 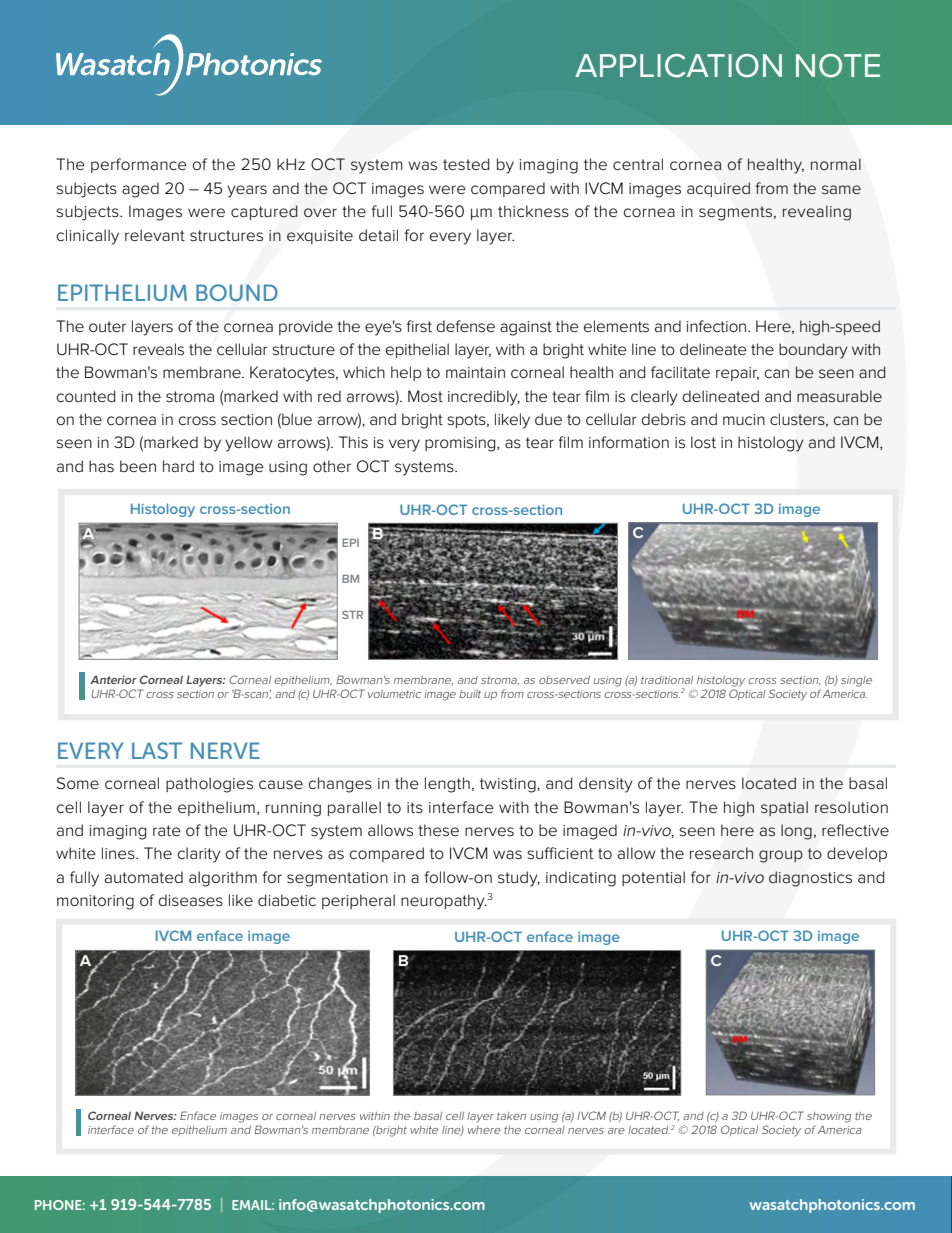 What do you see at coordinates (461, 444) in the screenshot?
I see `promising` at bounding box center [461, 444].
